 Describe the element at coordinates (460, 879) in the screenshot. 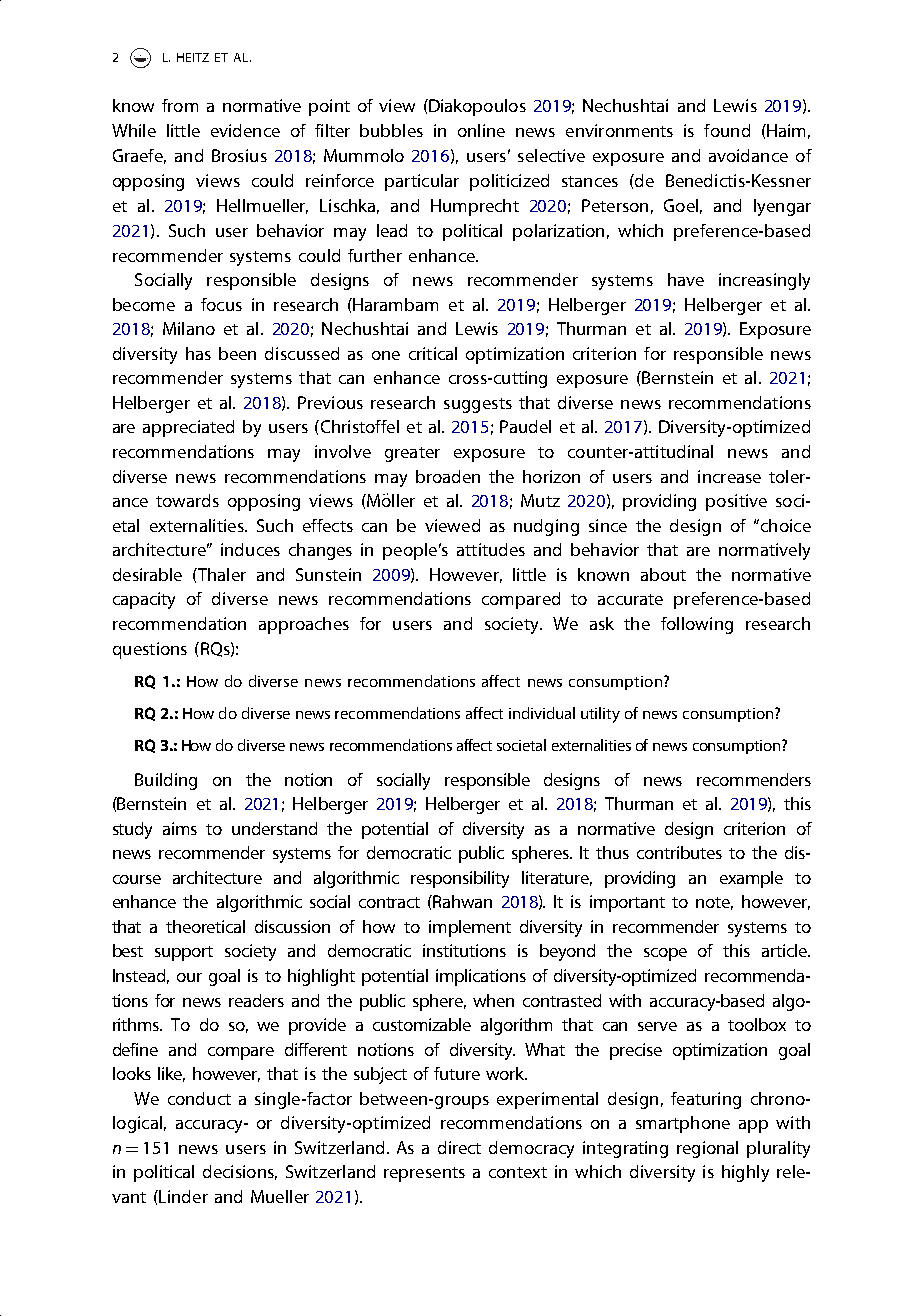

I see `responsibility` at that location.
